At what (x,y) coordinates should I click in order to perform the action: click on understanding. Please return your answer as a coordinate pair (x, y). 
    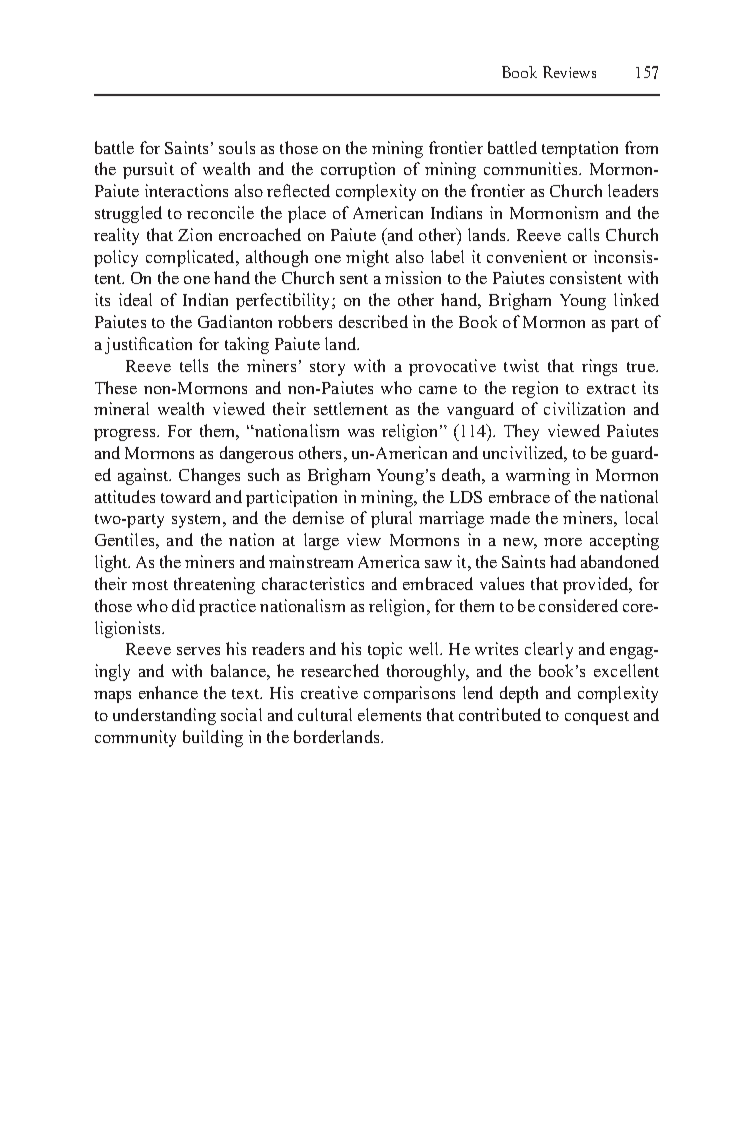
    Looking at the image, I should click on (164, 716).
